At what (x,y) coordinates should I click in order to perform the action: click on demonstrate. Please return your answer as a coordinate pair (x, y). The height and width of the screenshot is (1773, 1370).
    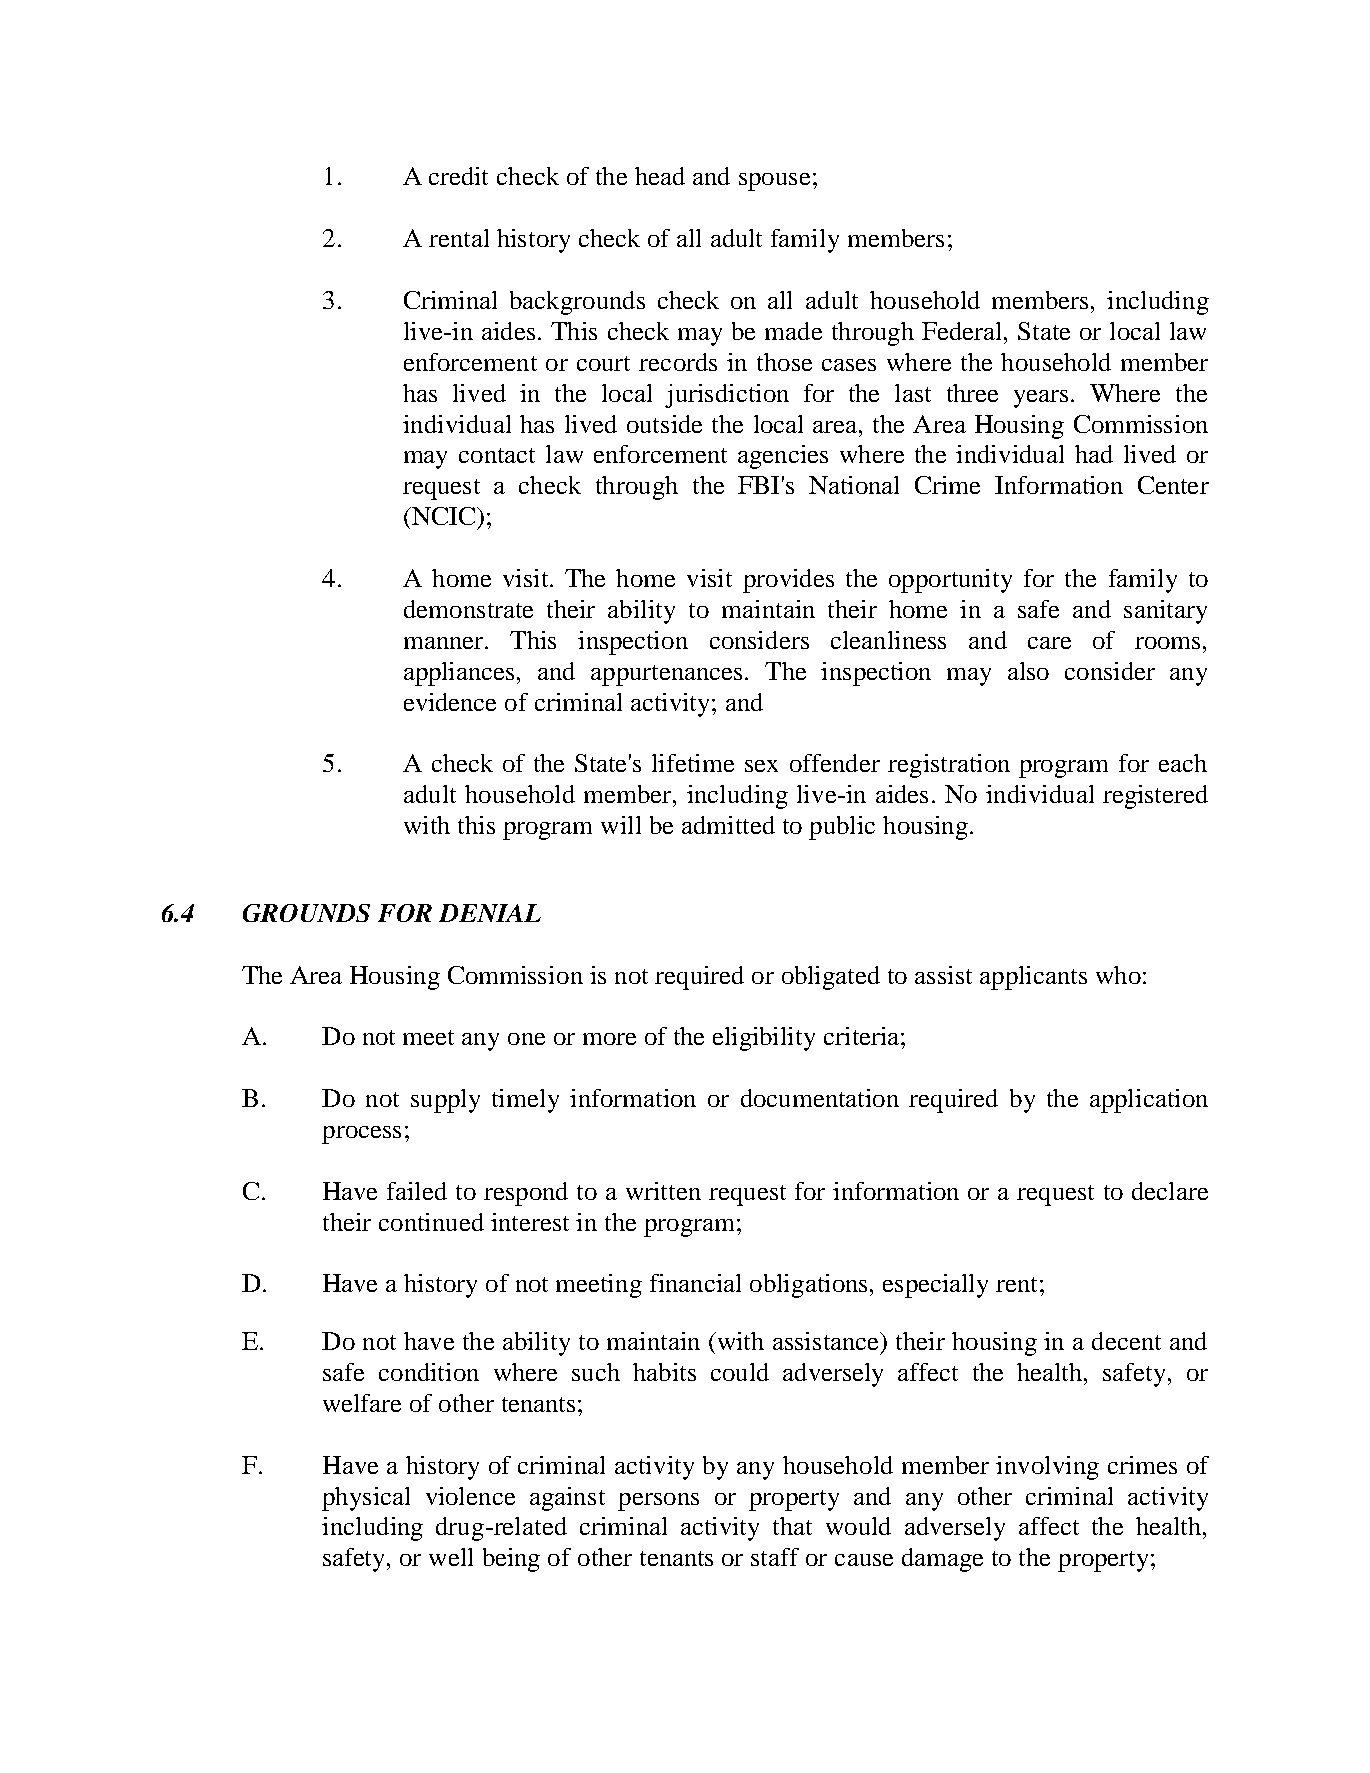
    Looking at the image, I should click on (468, 609).
